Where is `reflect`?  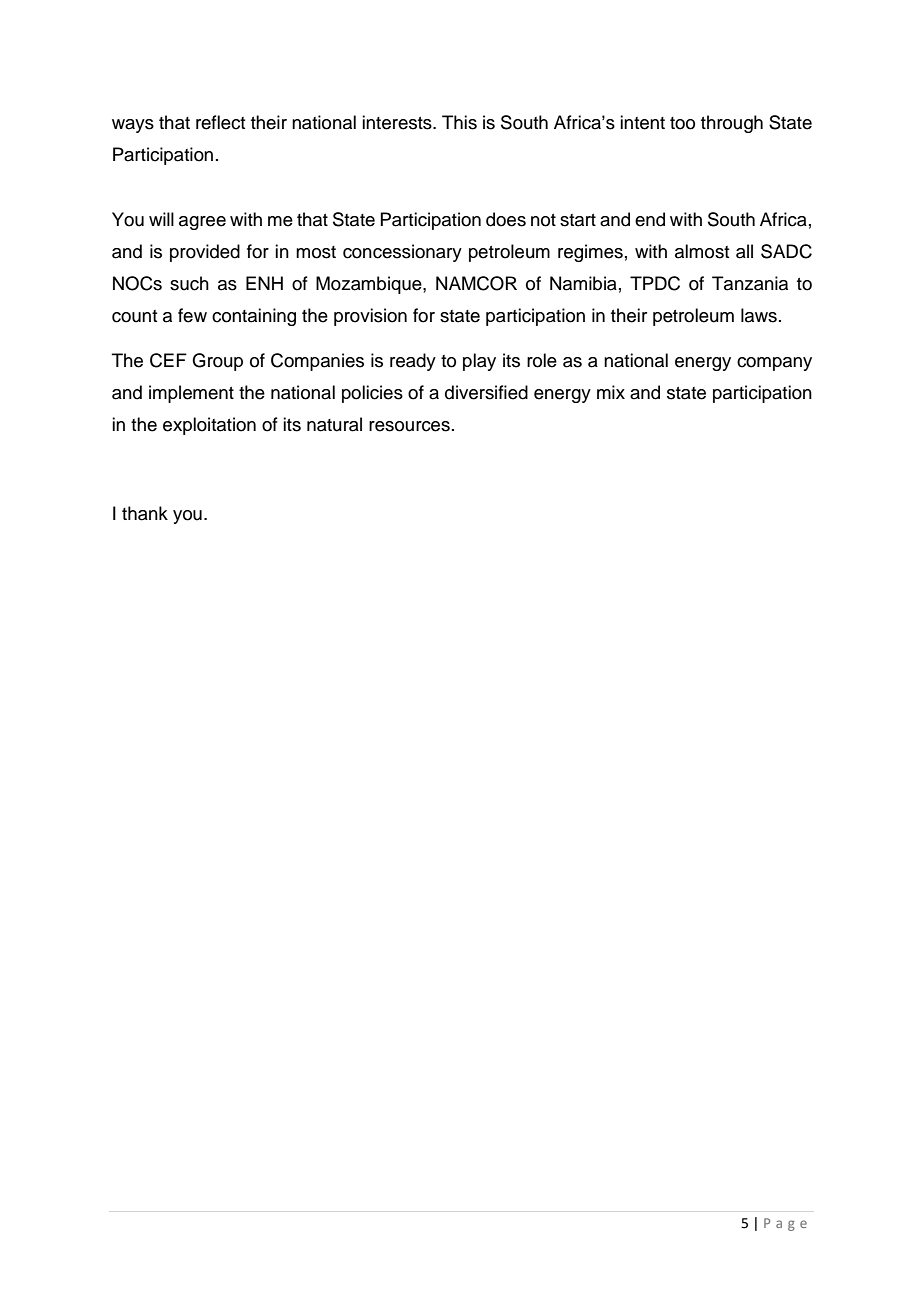
reflect is located at coordinates (220, 122).
